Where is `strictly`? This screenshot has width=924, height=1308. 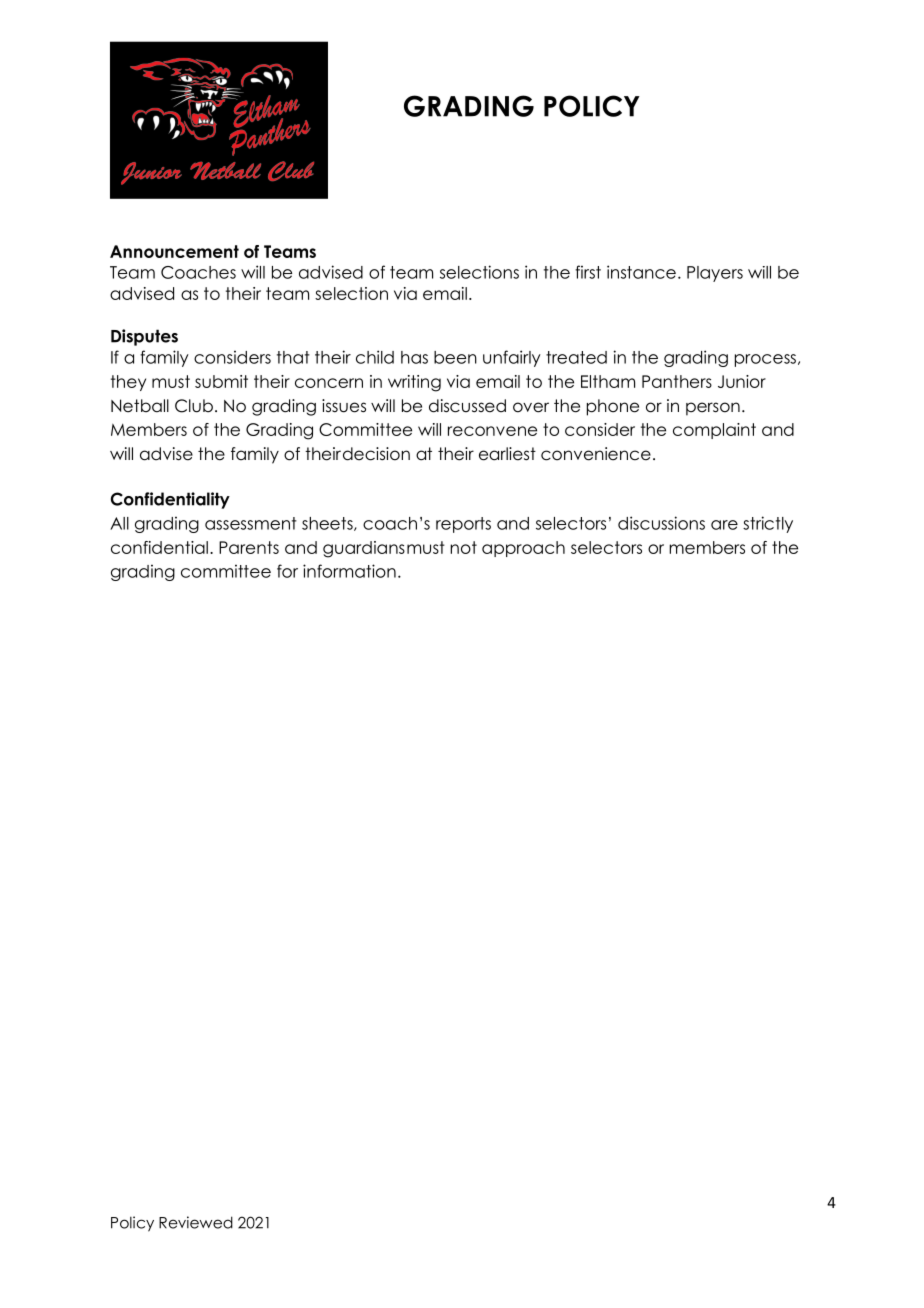
strictly is located at coordinates (768, 524).
